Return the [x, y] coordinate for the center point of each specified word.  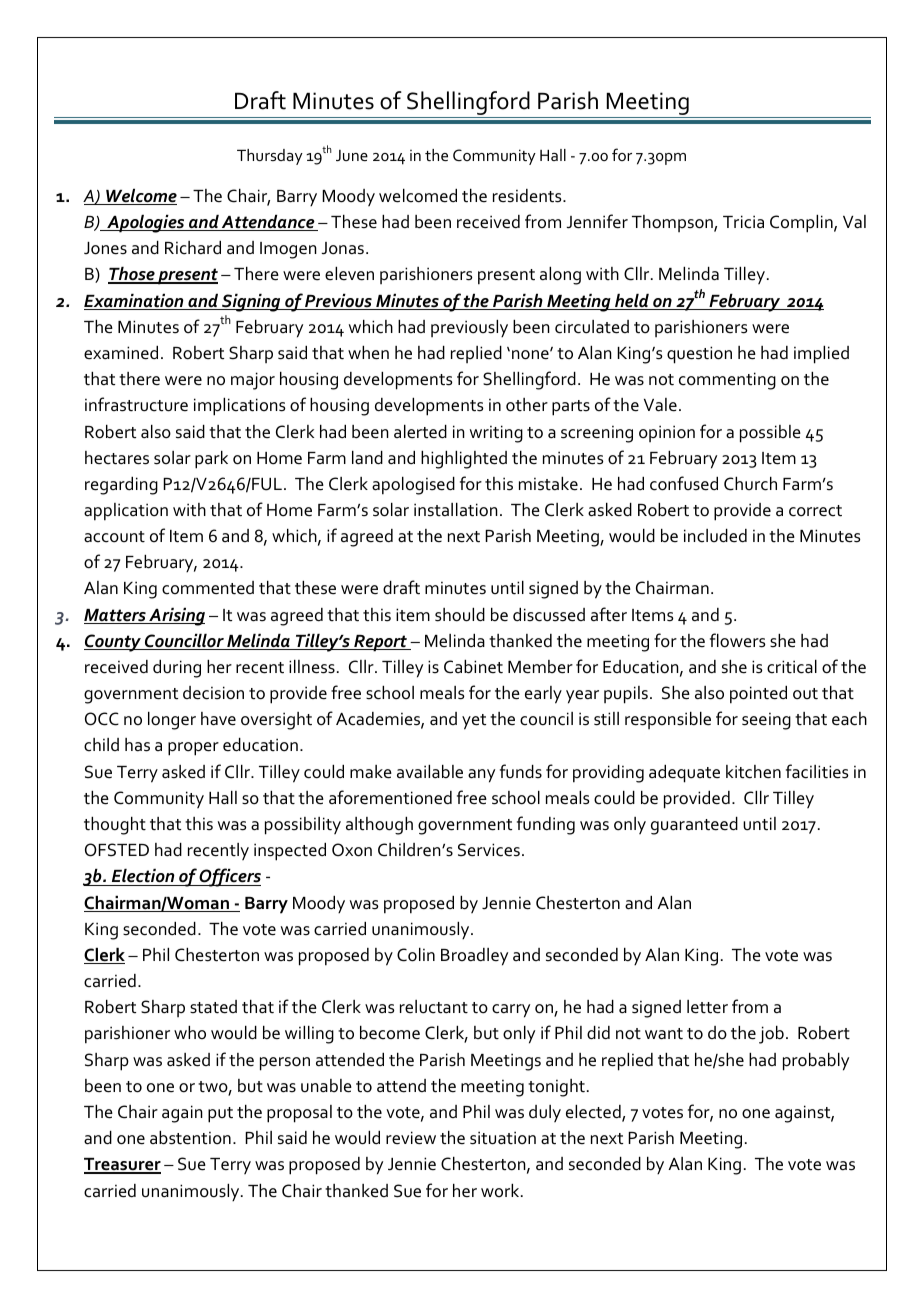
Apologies [146, 224]
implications [240, 407]
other [527, 405]
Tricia [743, 222]
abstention [190, 1138]
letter [707, 1007]
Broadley [474, 957]
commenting [727, 381]
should [460, 615]
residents [528, 196]
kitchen [753, 772]
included [715, 536]
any [481, 776]
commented [208, 588]
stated [213, 1007]
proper [193, 749]
